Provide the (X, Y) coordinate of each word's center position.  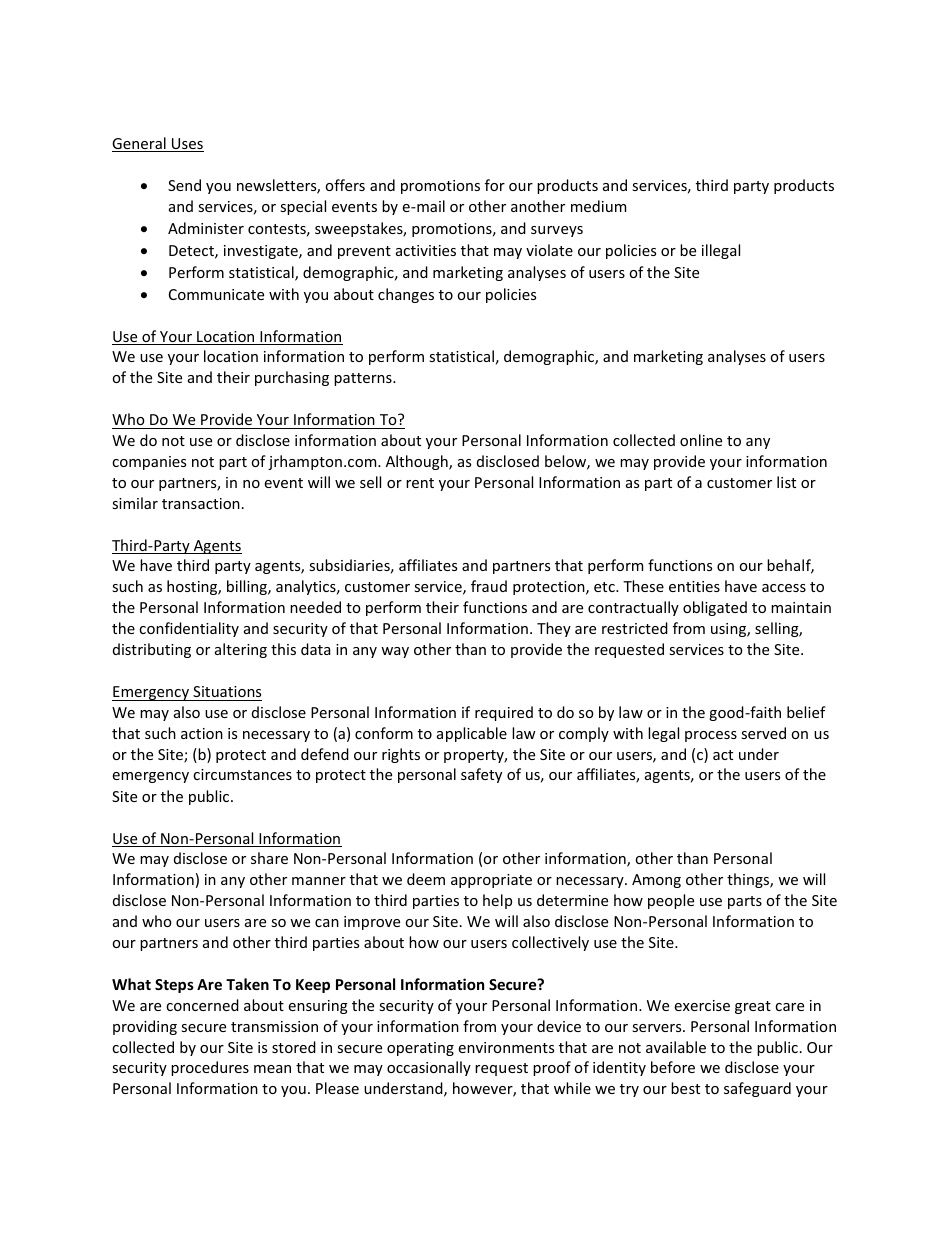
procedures (210, 1068)
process (711, 736)
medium (598, 206)
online (701, 440)
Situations (227, 691)
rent (420, 483)
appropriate (491, 881)
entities (694, 586)
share (269, 858)
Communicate (216, 294)
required (504, 713)
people (671, 901)
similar (135, 503)
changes (406, 295)
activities (426, 250)
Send (184, 185)
